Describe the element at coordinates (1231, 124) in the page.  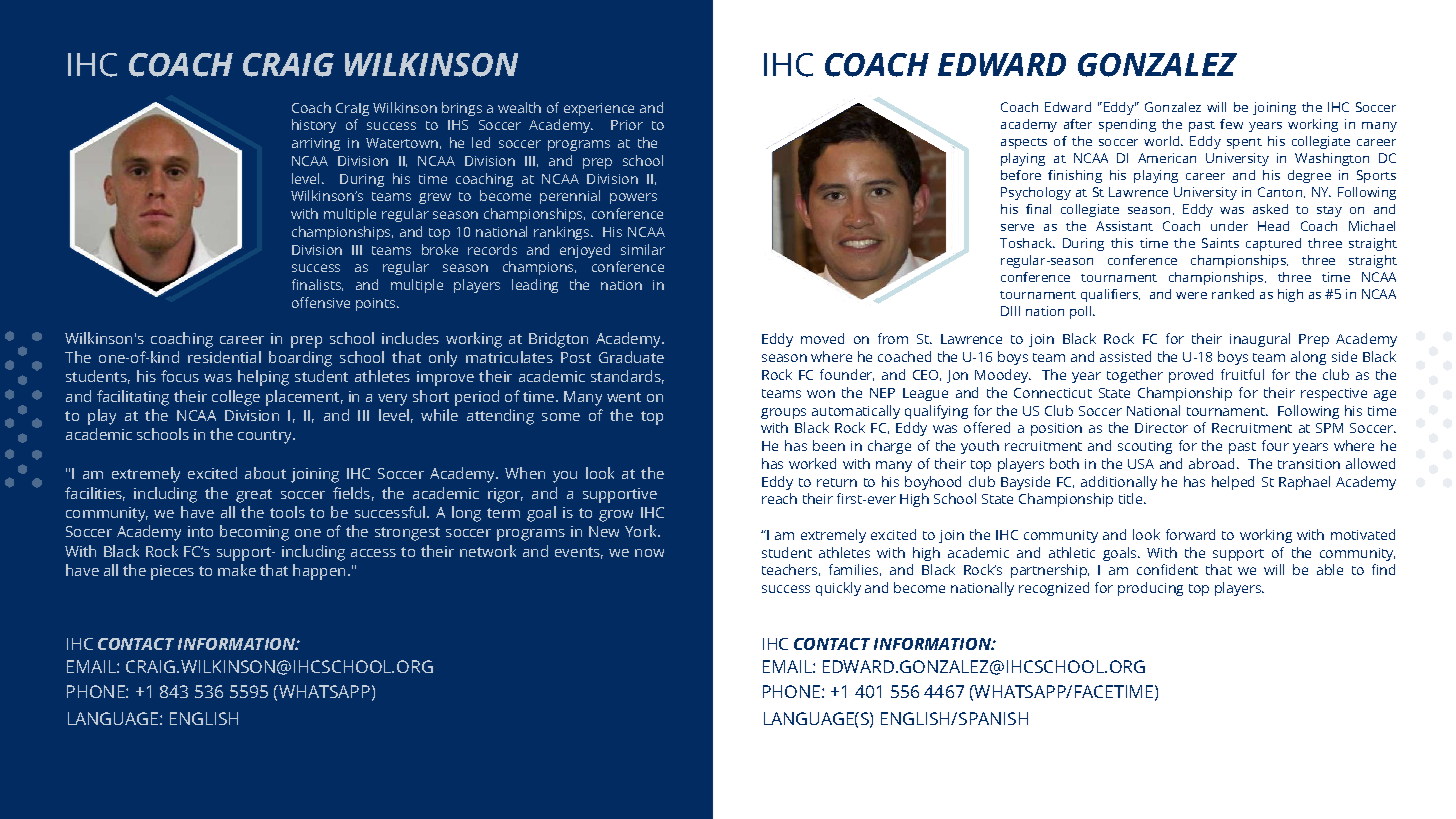
I see `few` at that location.
